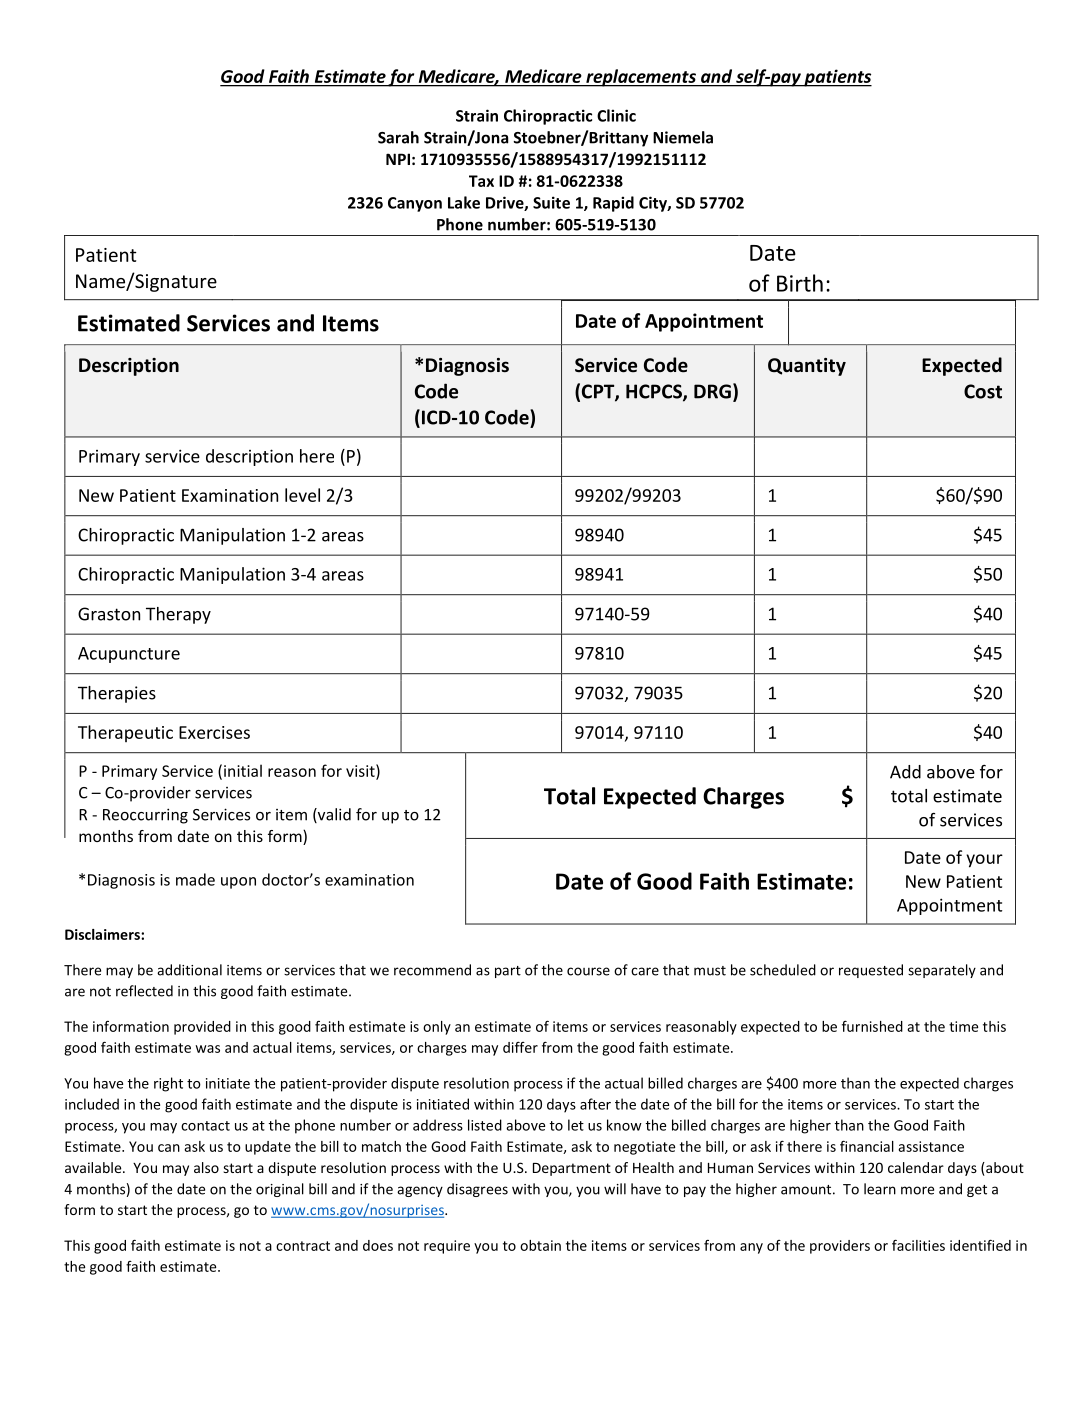 This image has height=1413, width=1092. What do you see at coordinates (641, 78) in the image?
I see `replacements` at bounding box center [641, 78].
